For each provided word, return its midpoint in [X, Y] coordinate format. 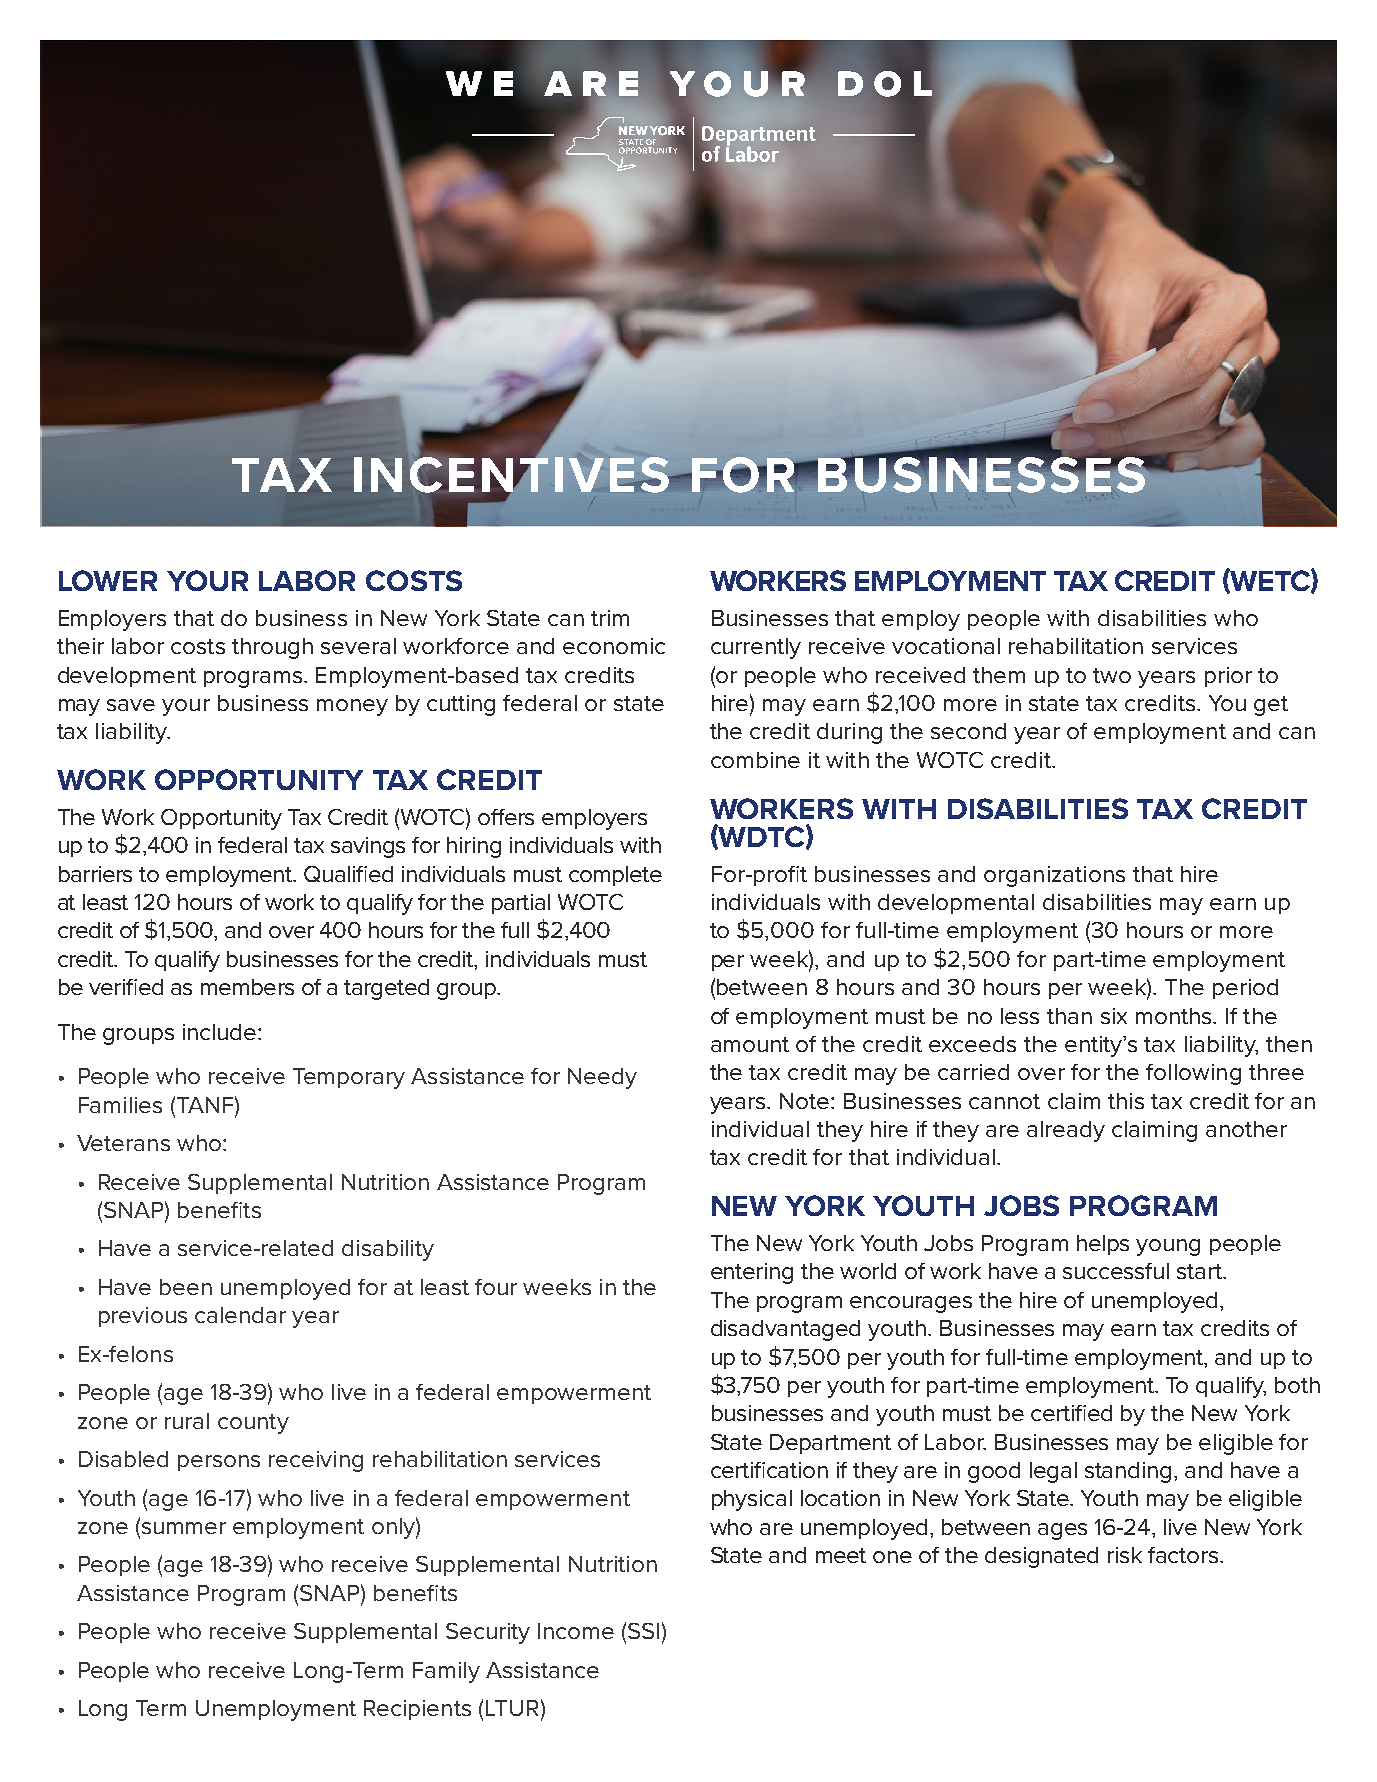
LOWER [108, 580]
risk [1125, 1555]
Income [576, 1631]
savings [368, 847]
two [1112, 675]
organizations [1054, 876]
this [1126, 1101]
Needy [602, 1078]
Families [120, 1105]
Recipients [417, 1710]
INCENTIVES [511, 474]
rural [187, 1421]
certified [1071, 1413]
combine [755, 760]
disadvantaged [785, 1330]
